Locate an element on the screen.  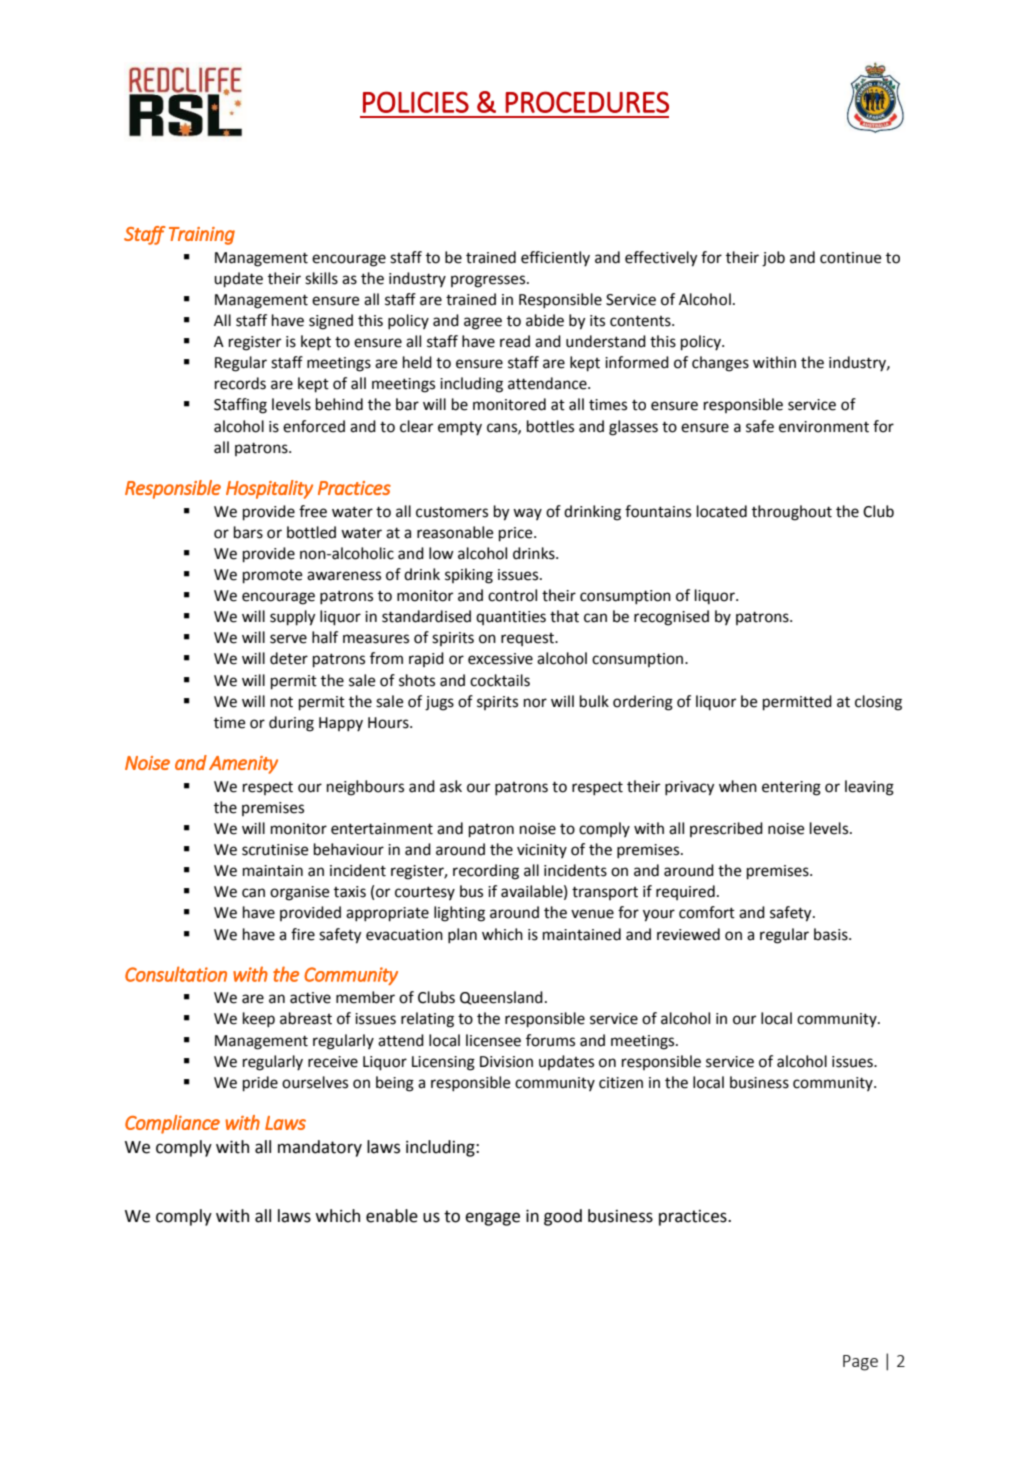
quantities is located at coordinates (511, 618).
